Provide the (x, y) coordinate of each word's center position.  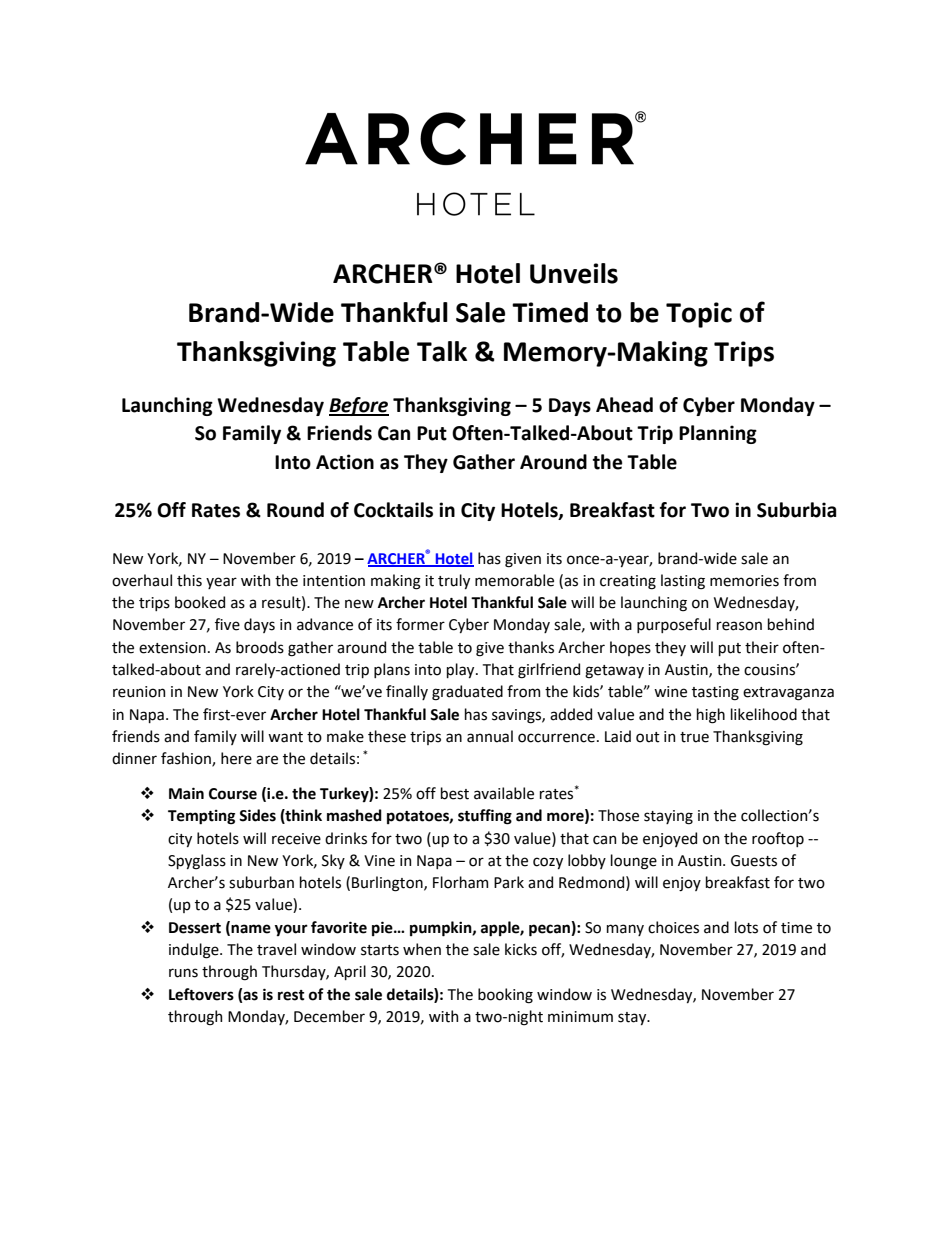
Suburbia (796, 510)
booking (505, 996)
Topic (699, 315)
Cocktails (393, 510)
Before (359, 406)
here (236, 758)
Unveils (574, 273)
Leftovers (201, 994)
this (189, 580)
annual (490, 736)
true (694, 737)
